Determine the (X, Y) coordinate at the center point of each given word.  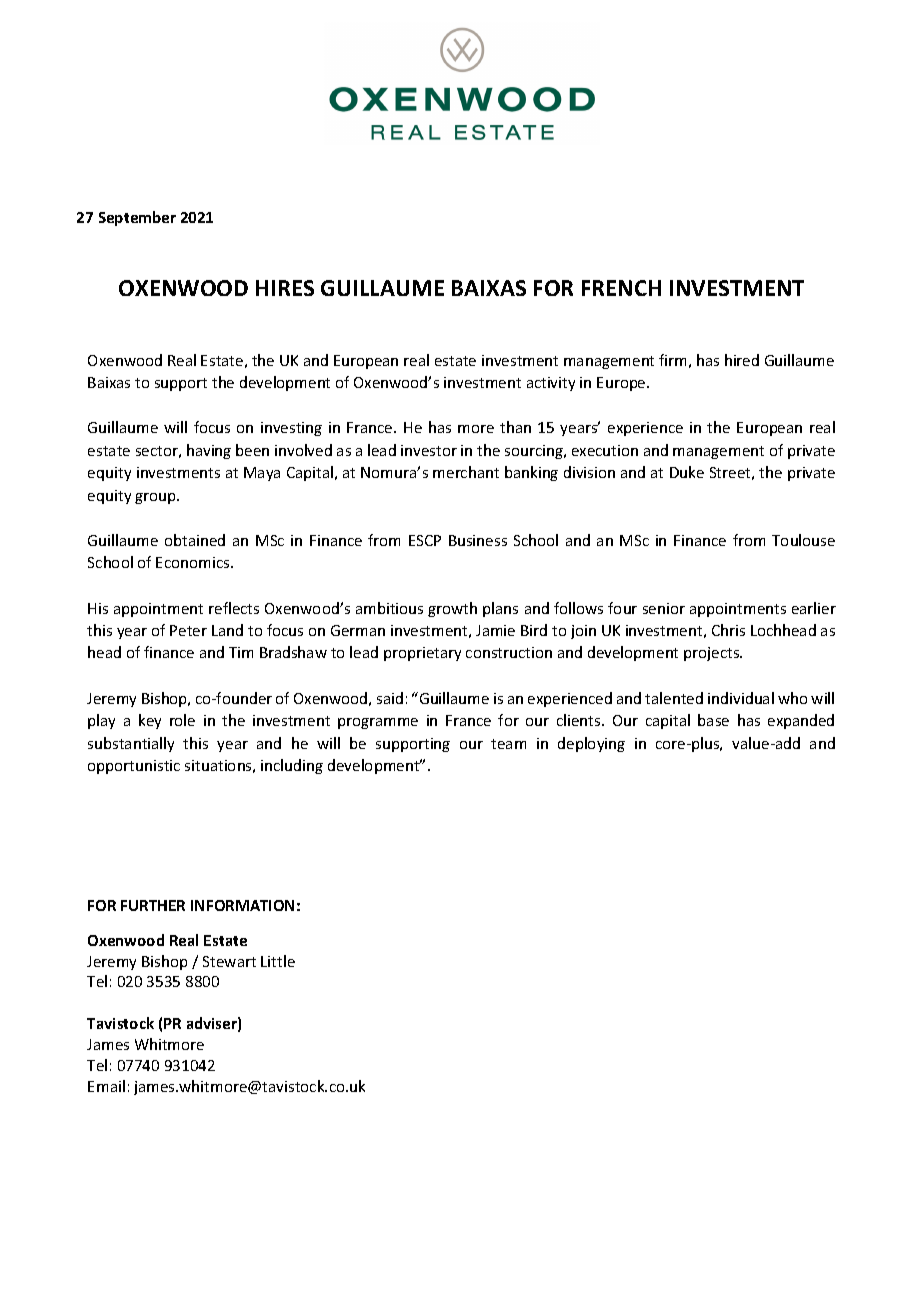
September (137, 218)
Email (106, 1086)
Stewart (229, 961)
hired (742, 360)
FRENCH (621, 288)
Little (278, 961)
